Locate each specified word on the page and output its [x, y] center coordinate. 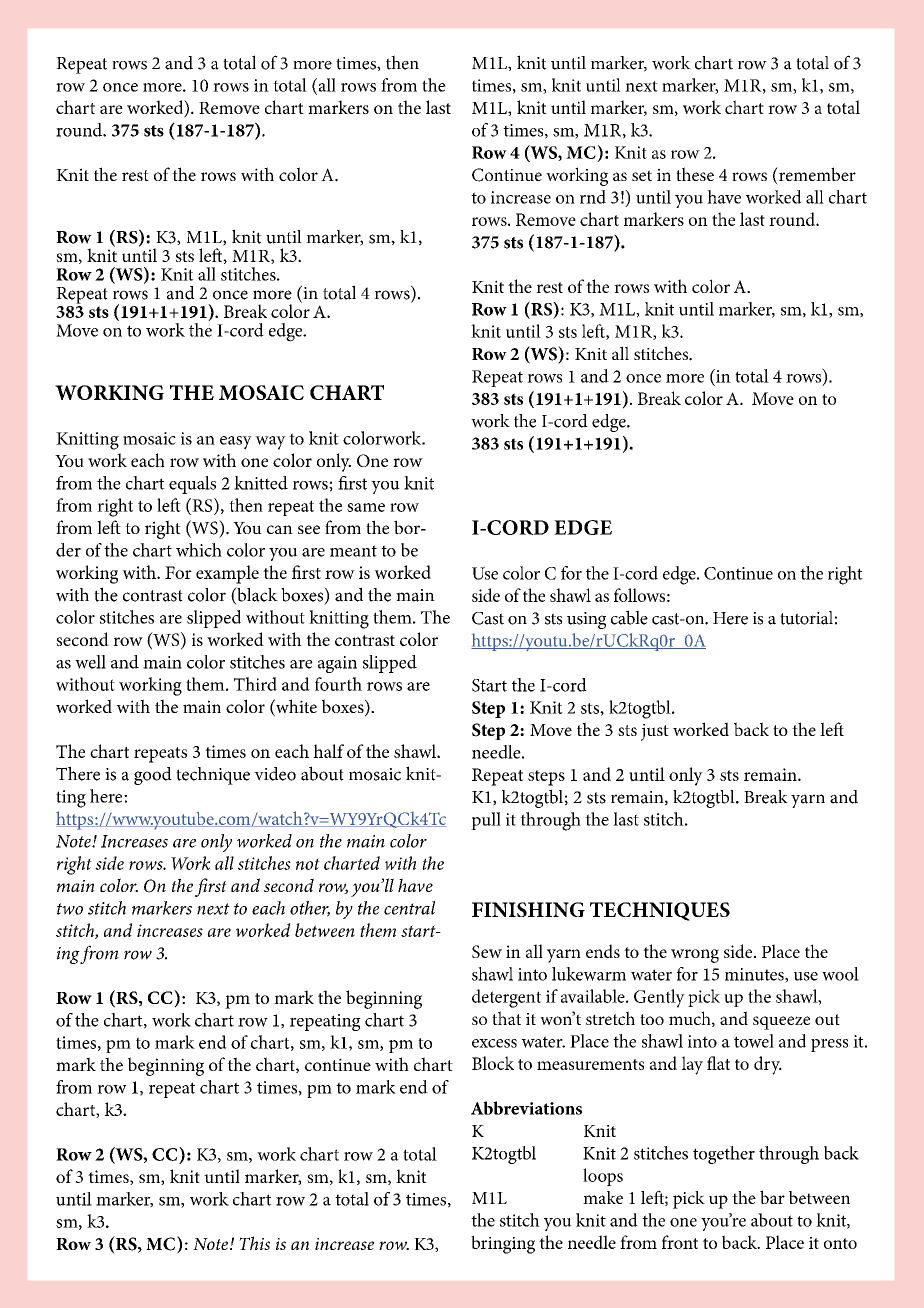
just [655, 732]
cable [629, 617]
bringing [503, 1244]
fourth [338, 684]
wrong [695, 956]
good [153, 776]
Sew [487, 951]
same [366, 507]
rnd [593, 197]
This [254, 1243]
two [70, 909]
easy [236, 443]
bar [772, 1197]
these [695, 174]
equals [192, 485]
